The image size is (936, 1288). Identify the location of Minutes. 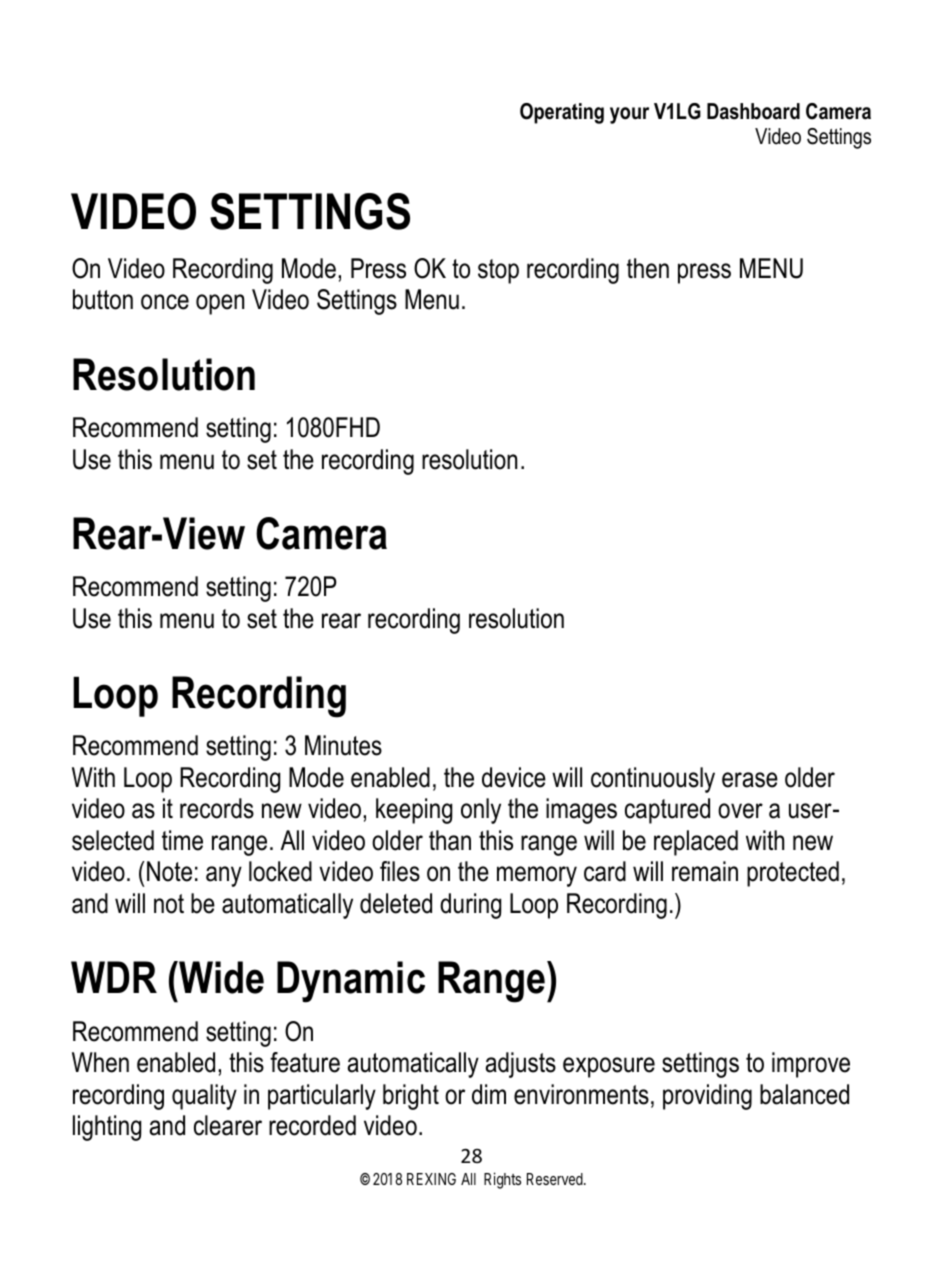
(343, 745).
